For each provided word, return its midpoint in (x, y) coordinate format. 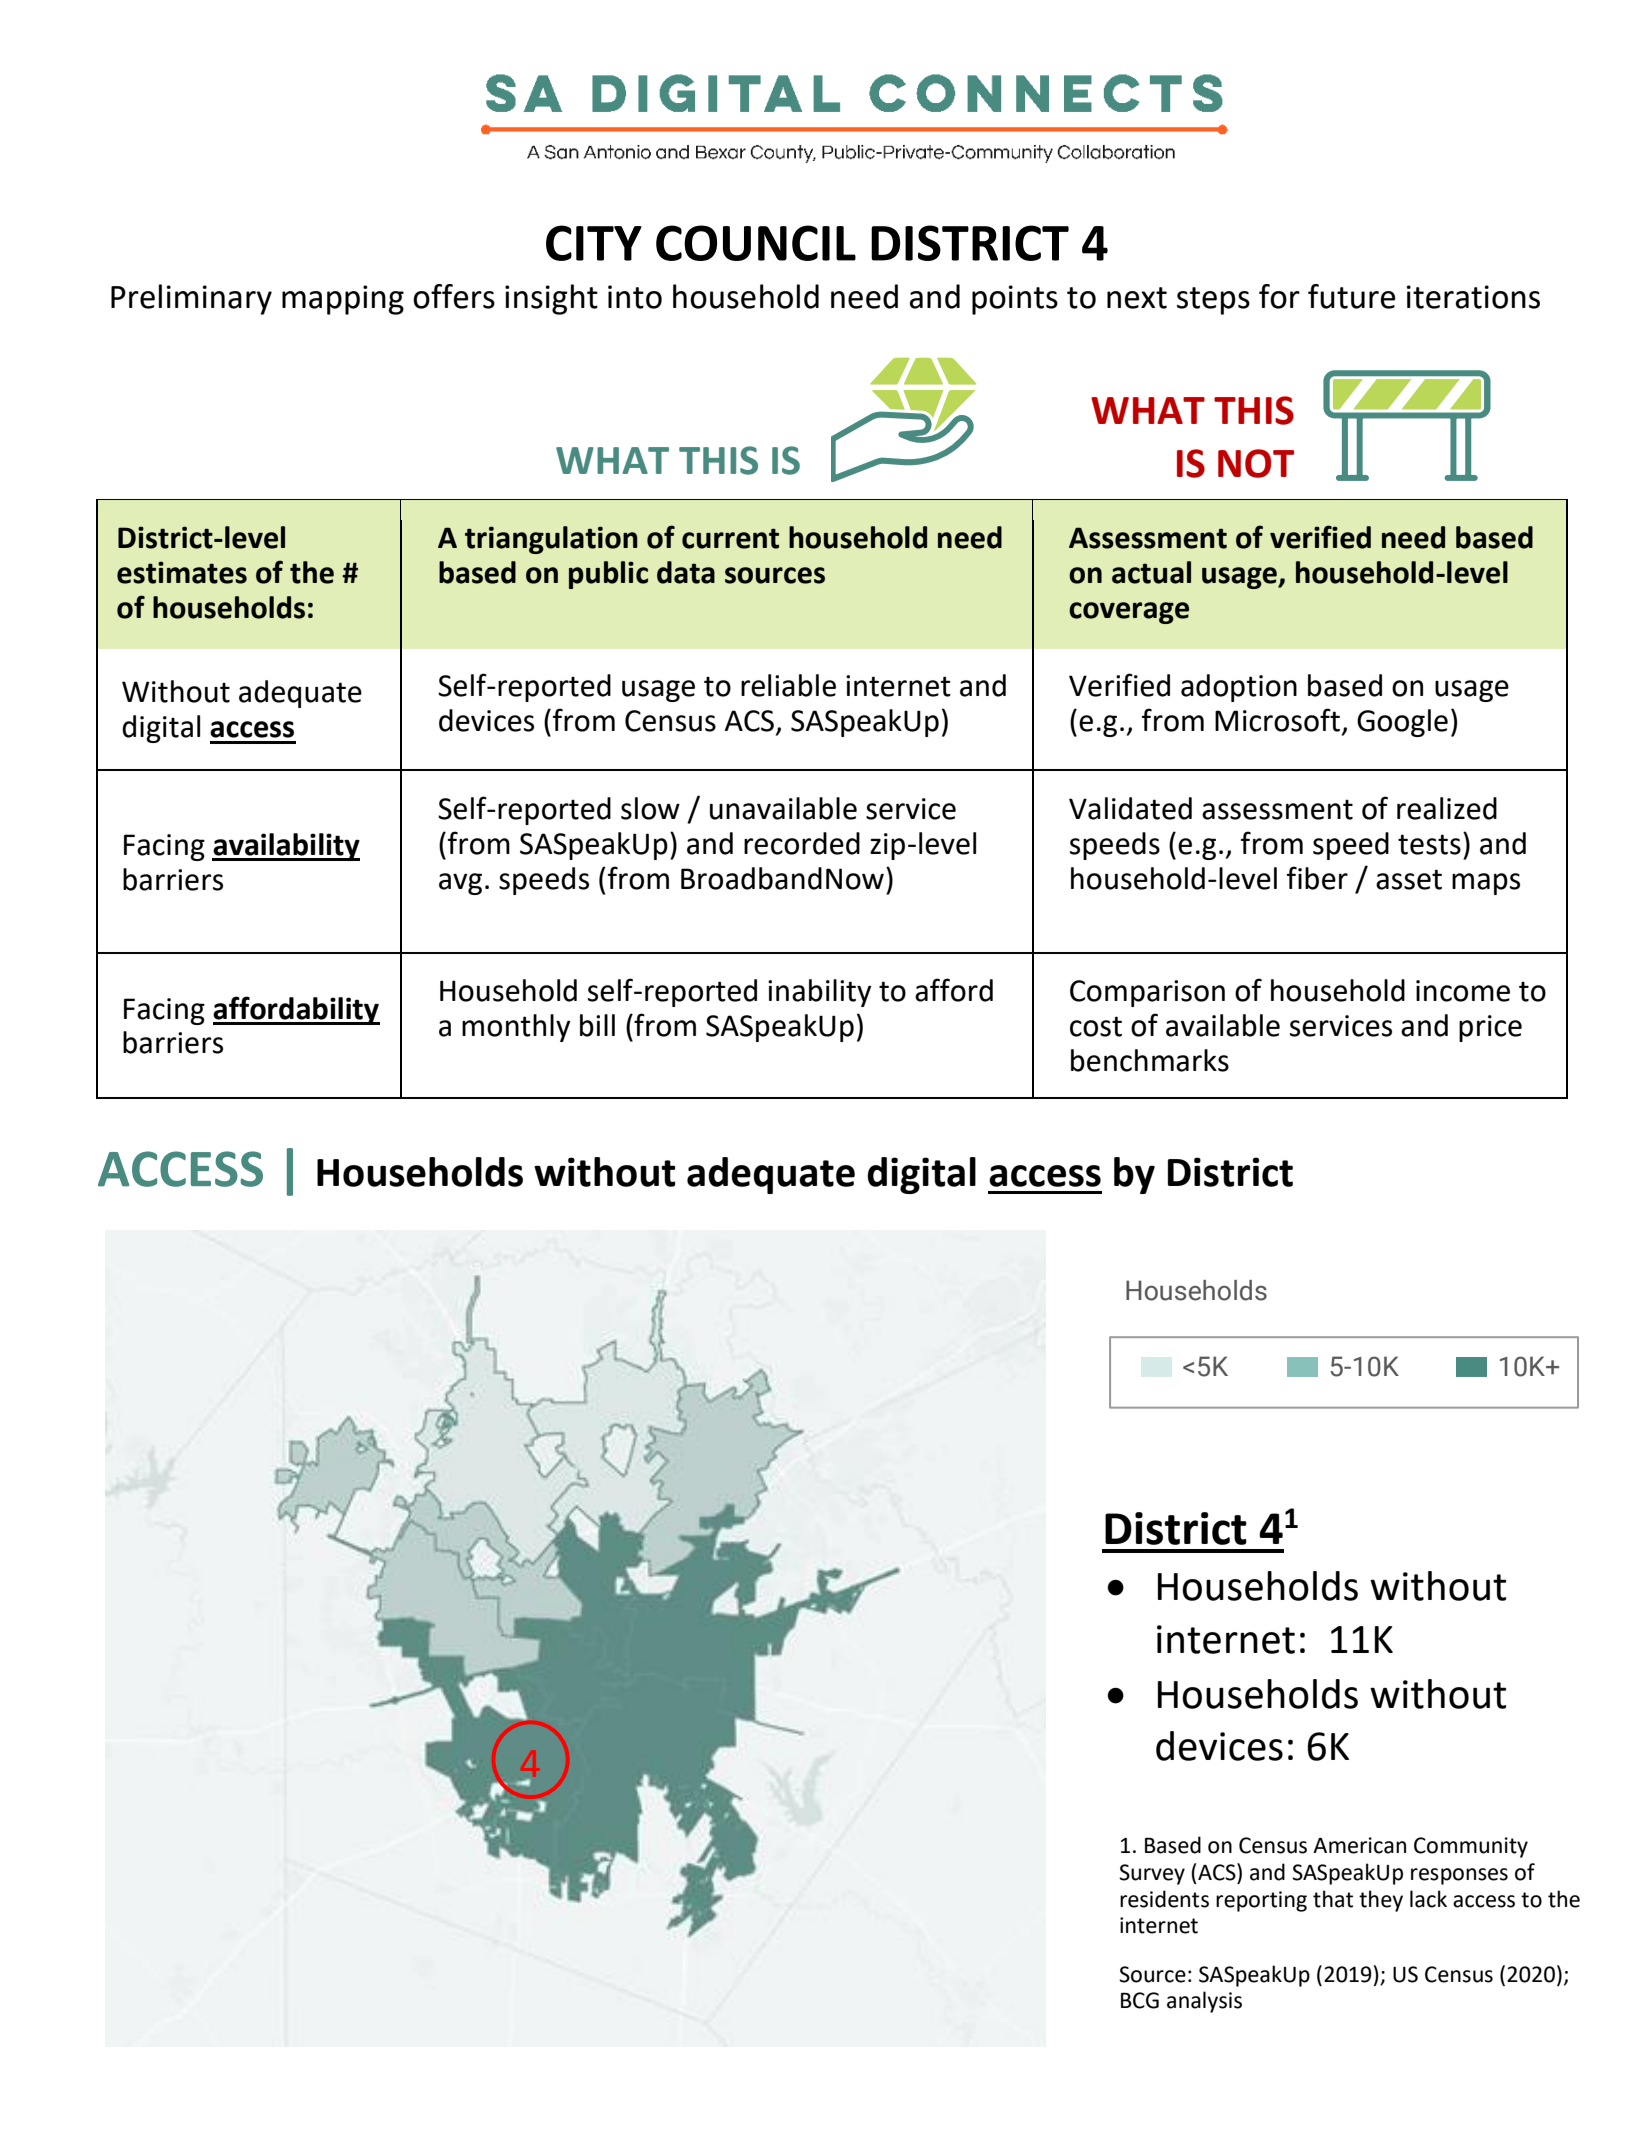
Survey (1152, 1874)
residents (1164, 1899)
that (1333, 1899)
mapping (343, 300)
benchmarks (1150, 1060)
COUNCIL (756, 243)
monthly (516, 1028)
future (1351, 296)
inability (819, 993)
